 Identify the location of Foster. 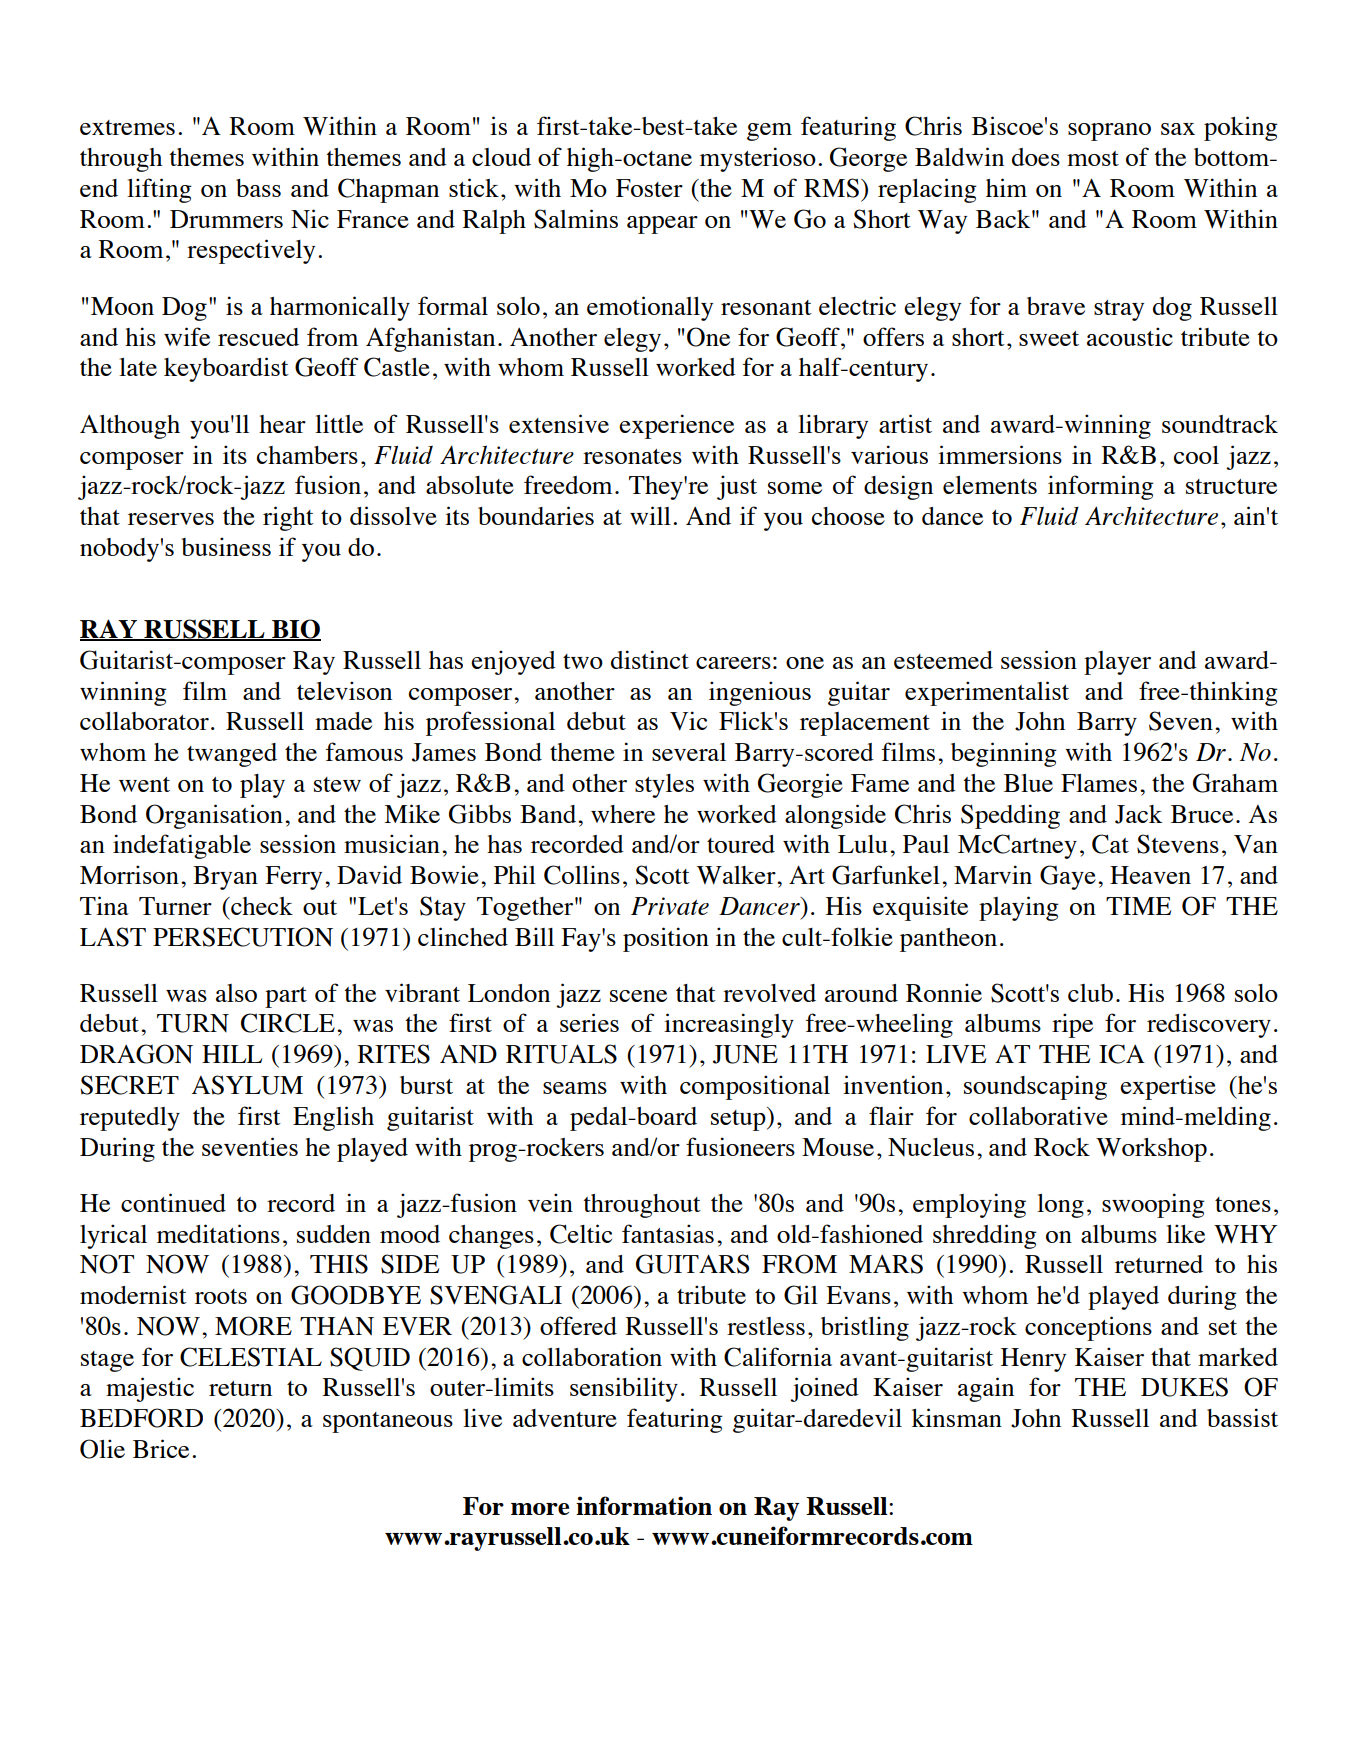
(649, 188).
